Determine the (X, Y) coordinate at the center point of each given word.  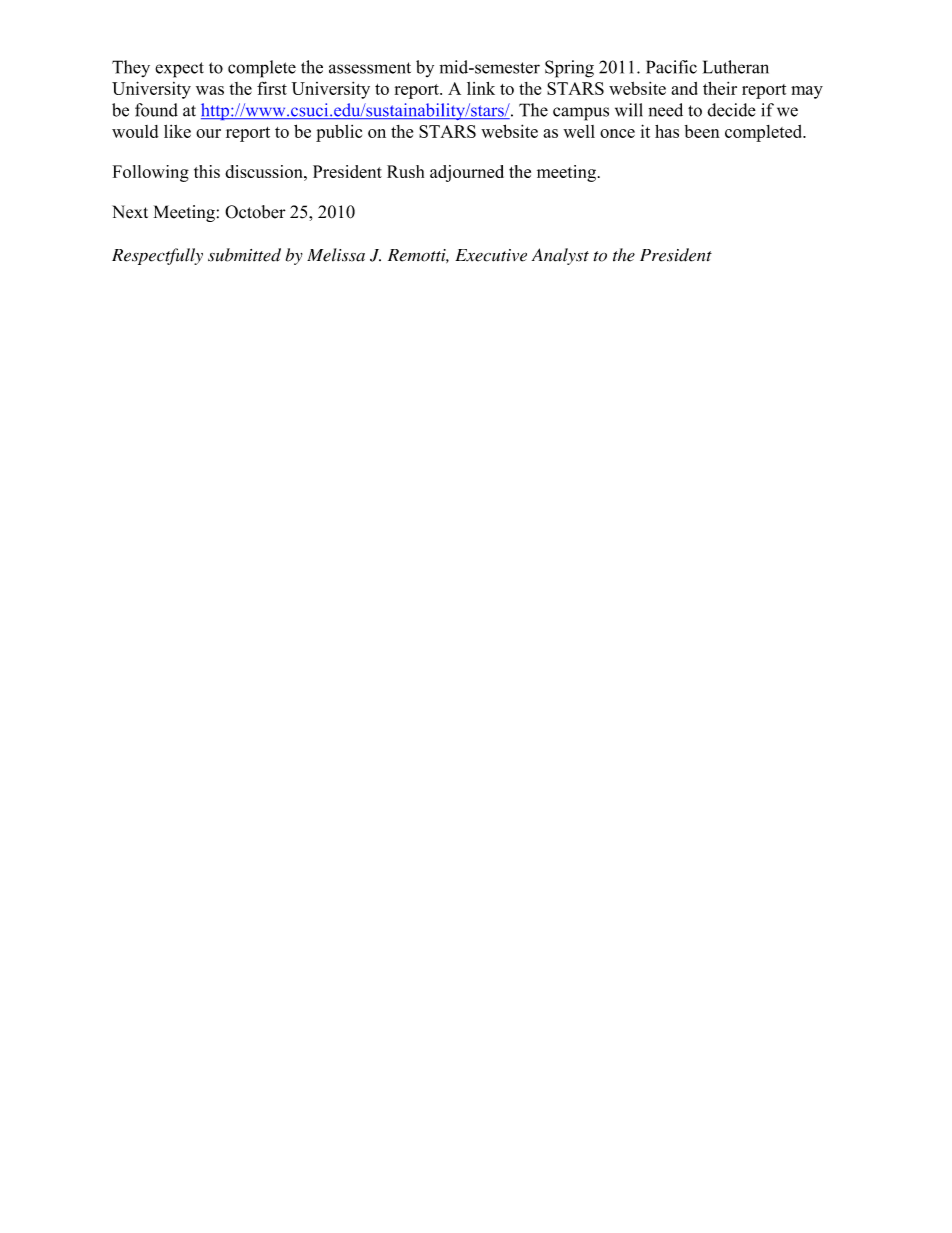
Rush (405, 171)
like (177, 131)
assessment (370, 68)
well (579, 131)
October (255, 212)
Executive (491, 255)
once (617, 133)
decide (731, 110)
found (156, 110)
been (702, 131)
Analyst (560, 256)
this (207, 171)
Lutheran (736, 67)
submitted (244, 255)
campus (581, 114)
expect (179, 70)
